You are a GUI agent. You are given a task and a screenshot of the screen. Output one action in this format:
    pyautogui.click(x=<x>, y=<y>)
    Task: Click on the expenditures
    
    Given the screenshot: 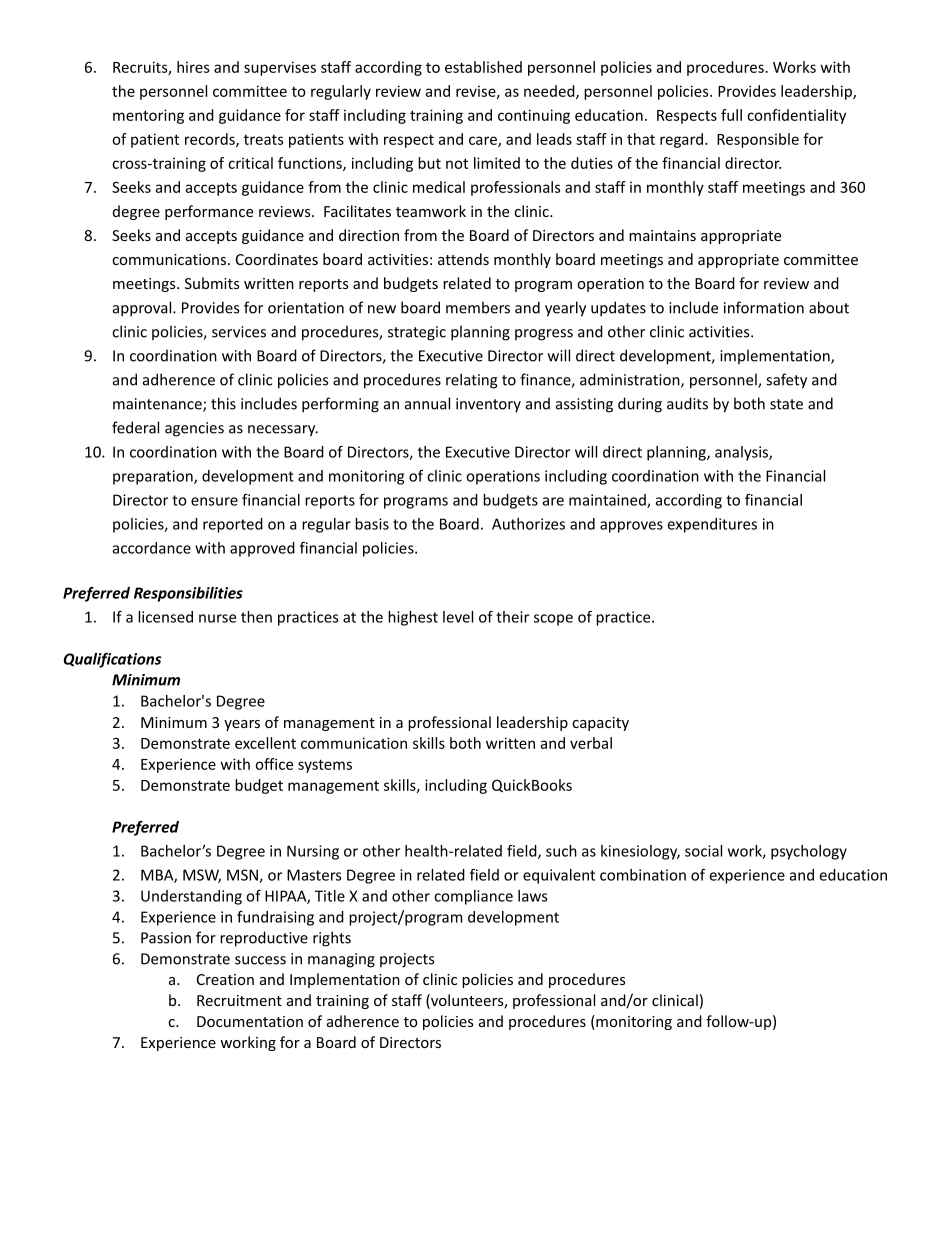 What is the action you would take?
    pyautogui.click(x=712, y=525)
